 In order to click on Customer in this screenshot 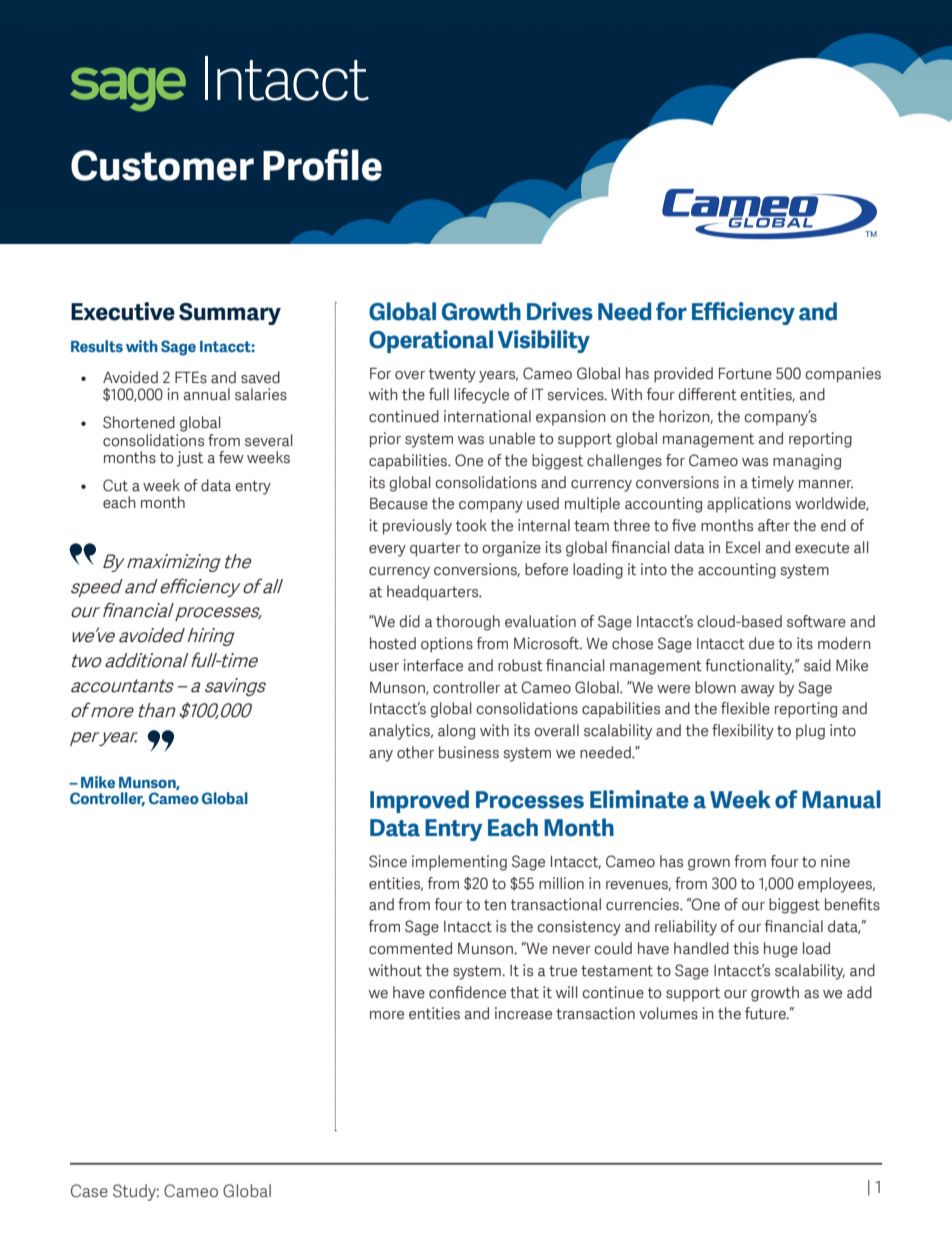, I will do `click(162, 165)`.
